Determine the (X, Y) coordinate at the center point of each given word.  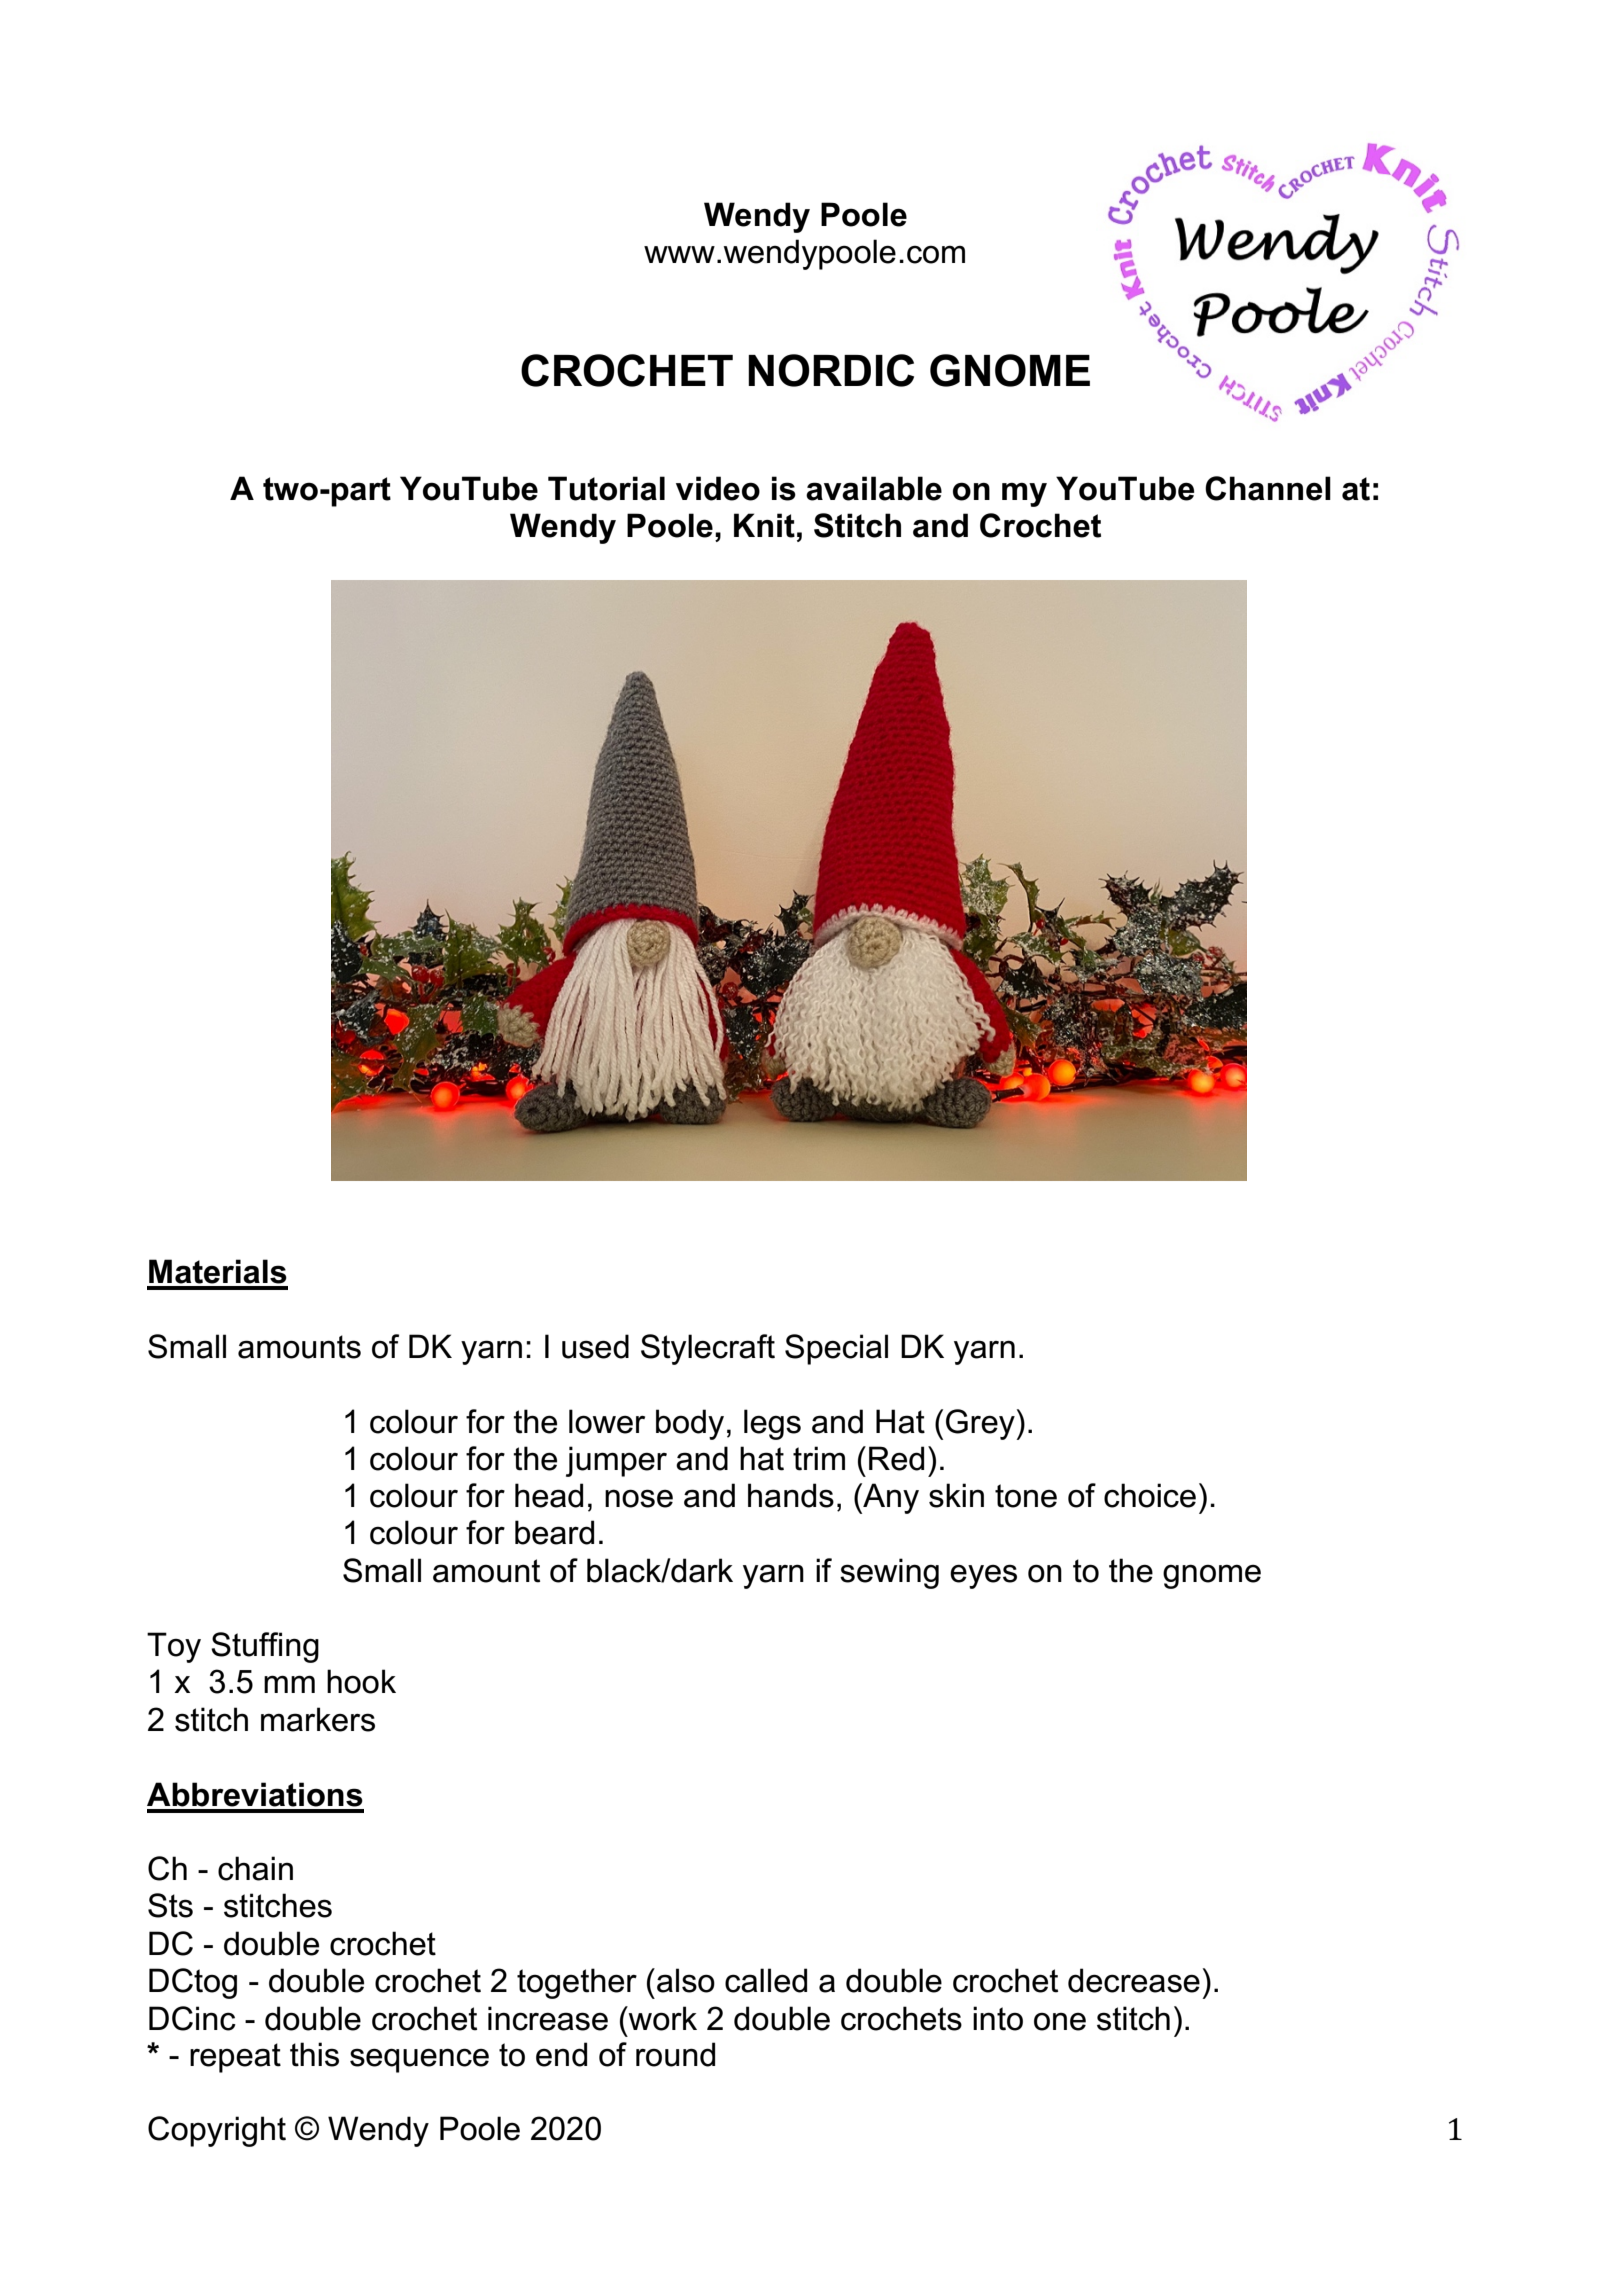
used (595, 1346)
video (718, 488)
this (314, 2054)
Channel (1268, 488)
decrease (1134, 1980)
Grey (981, 1424)
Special (836, 1349)
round (675, 2054)
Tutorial (606, 488)
